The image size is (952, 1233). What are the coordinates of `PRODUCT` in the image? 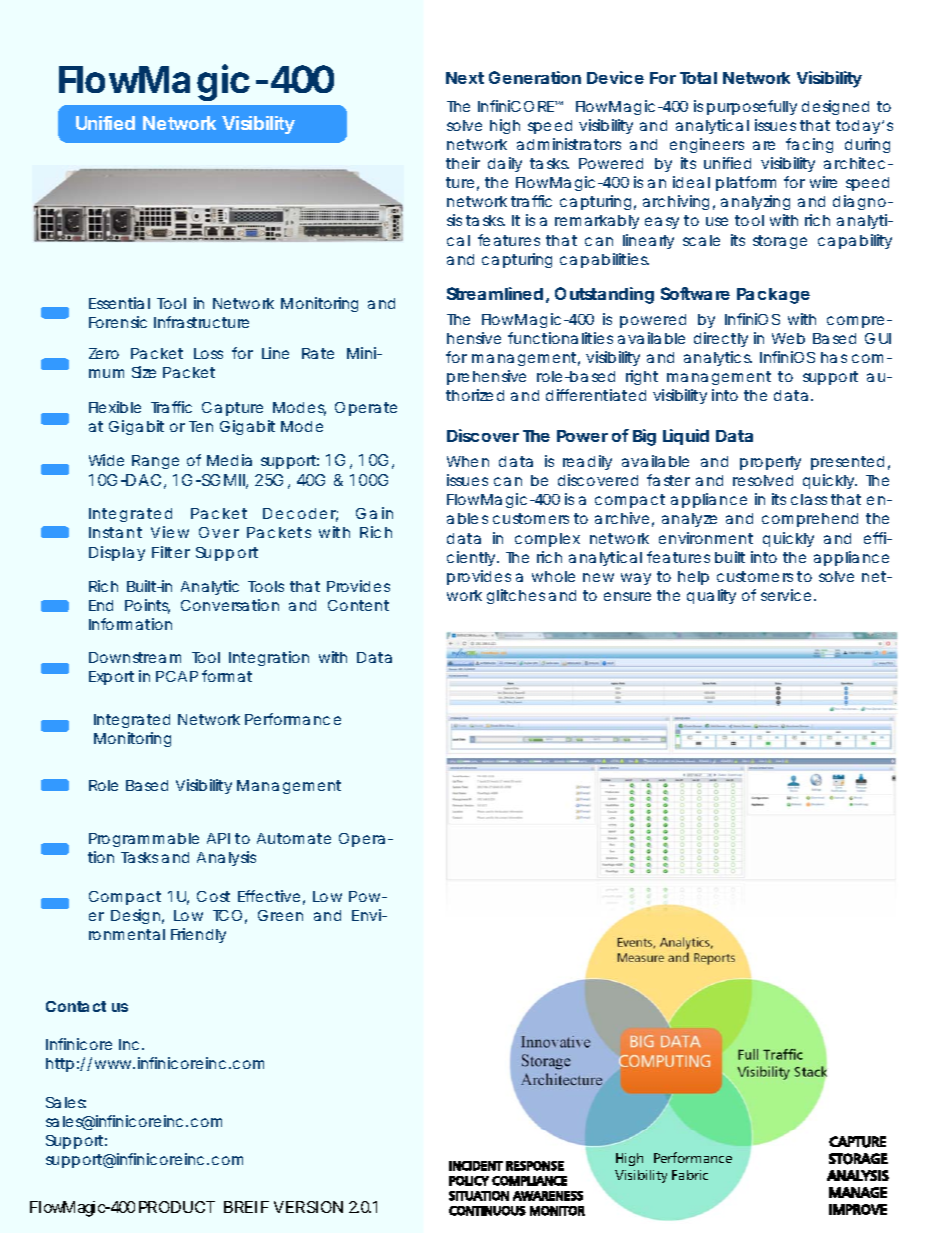 It's located at (177, 1207).
